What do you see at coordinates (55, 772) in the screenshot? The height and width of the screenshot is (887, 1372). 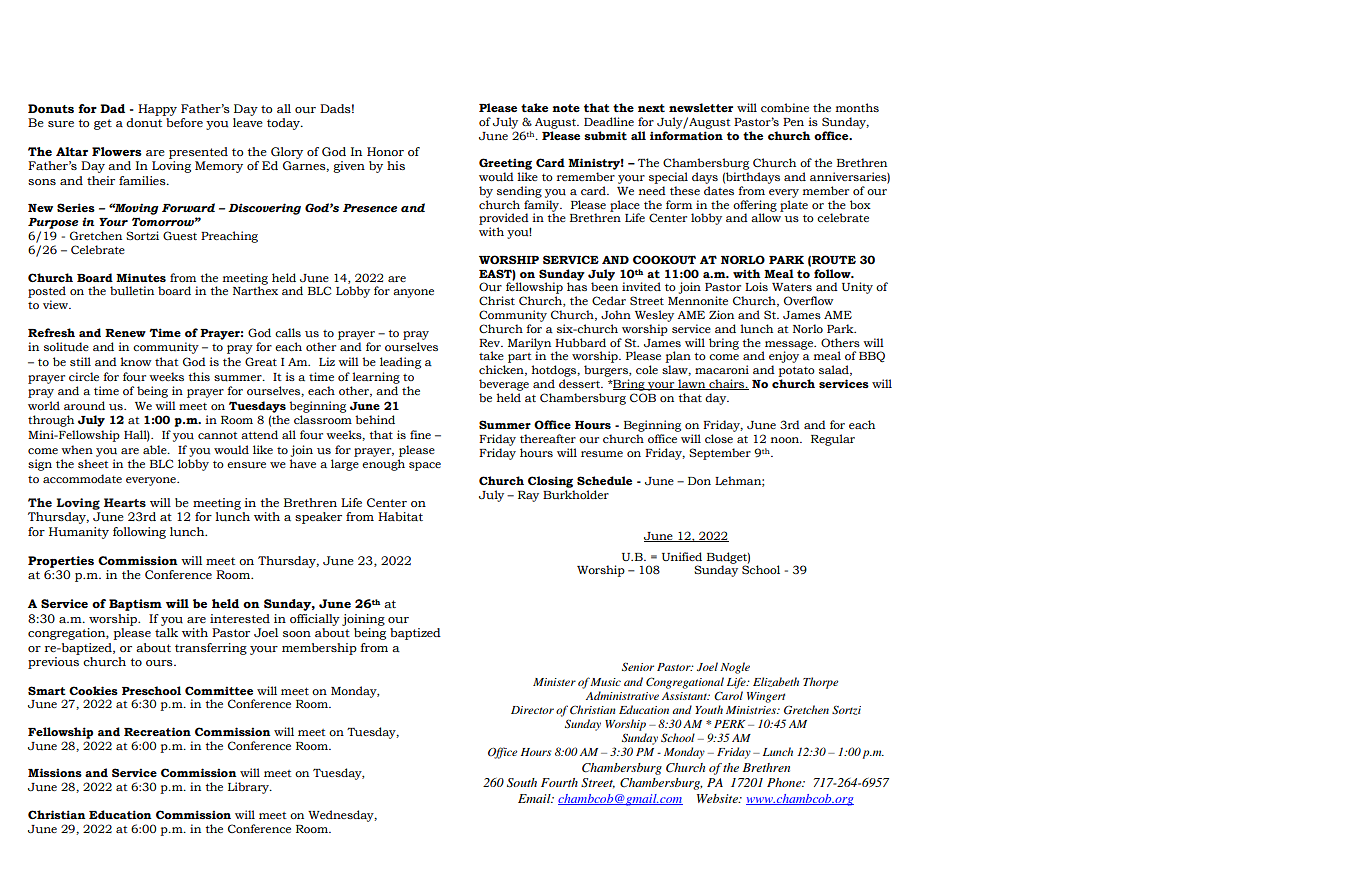 I see `Missions` at bounding box center [55, 772].
